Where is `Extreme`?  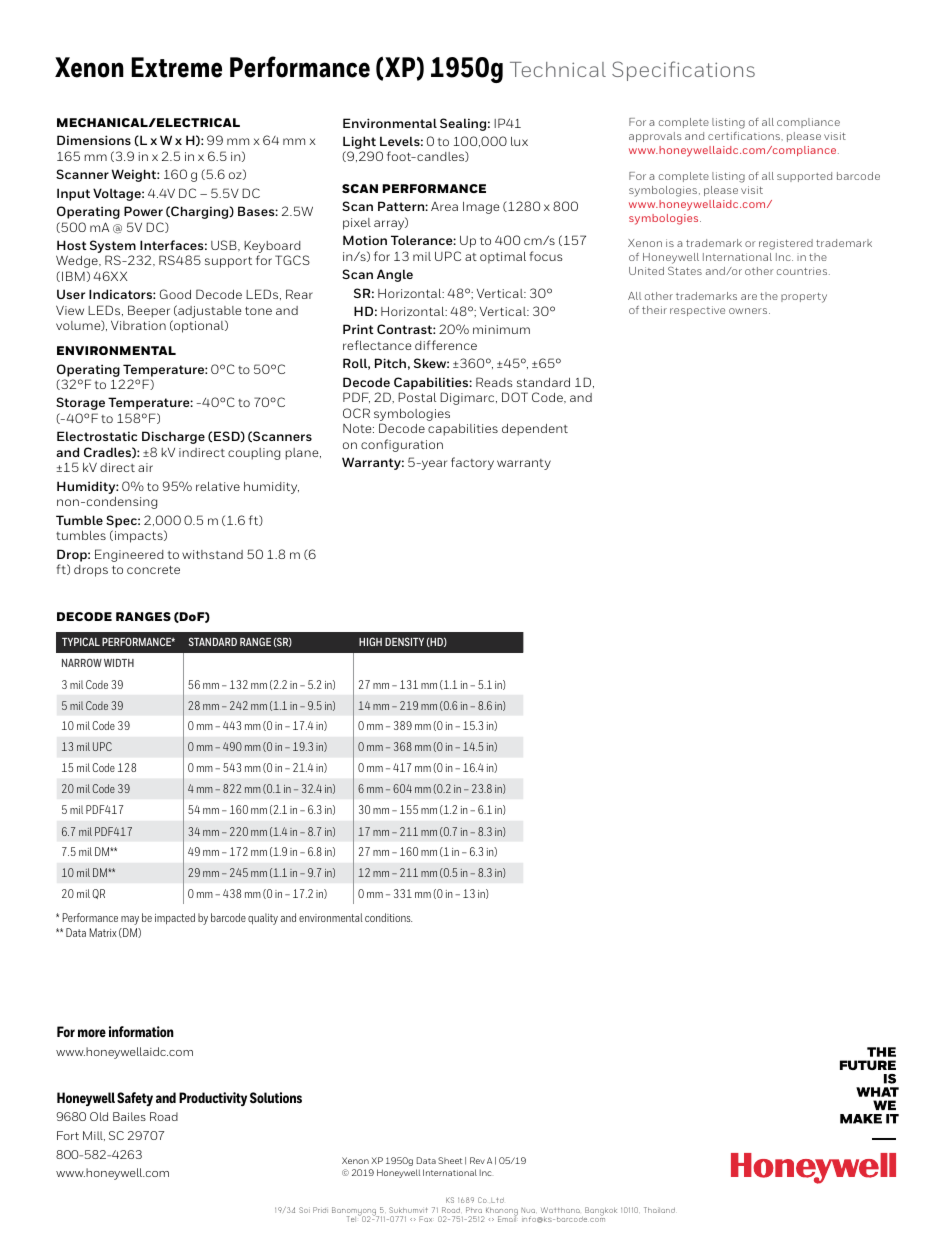 Extreme is located at coordinates (176, 67).
